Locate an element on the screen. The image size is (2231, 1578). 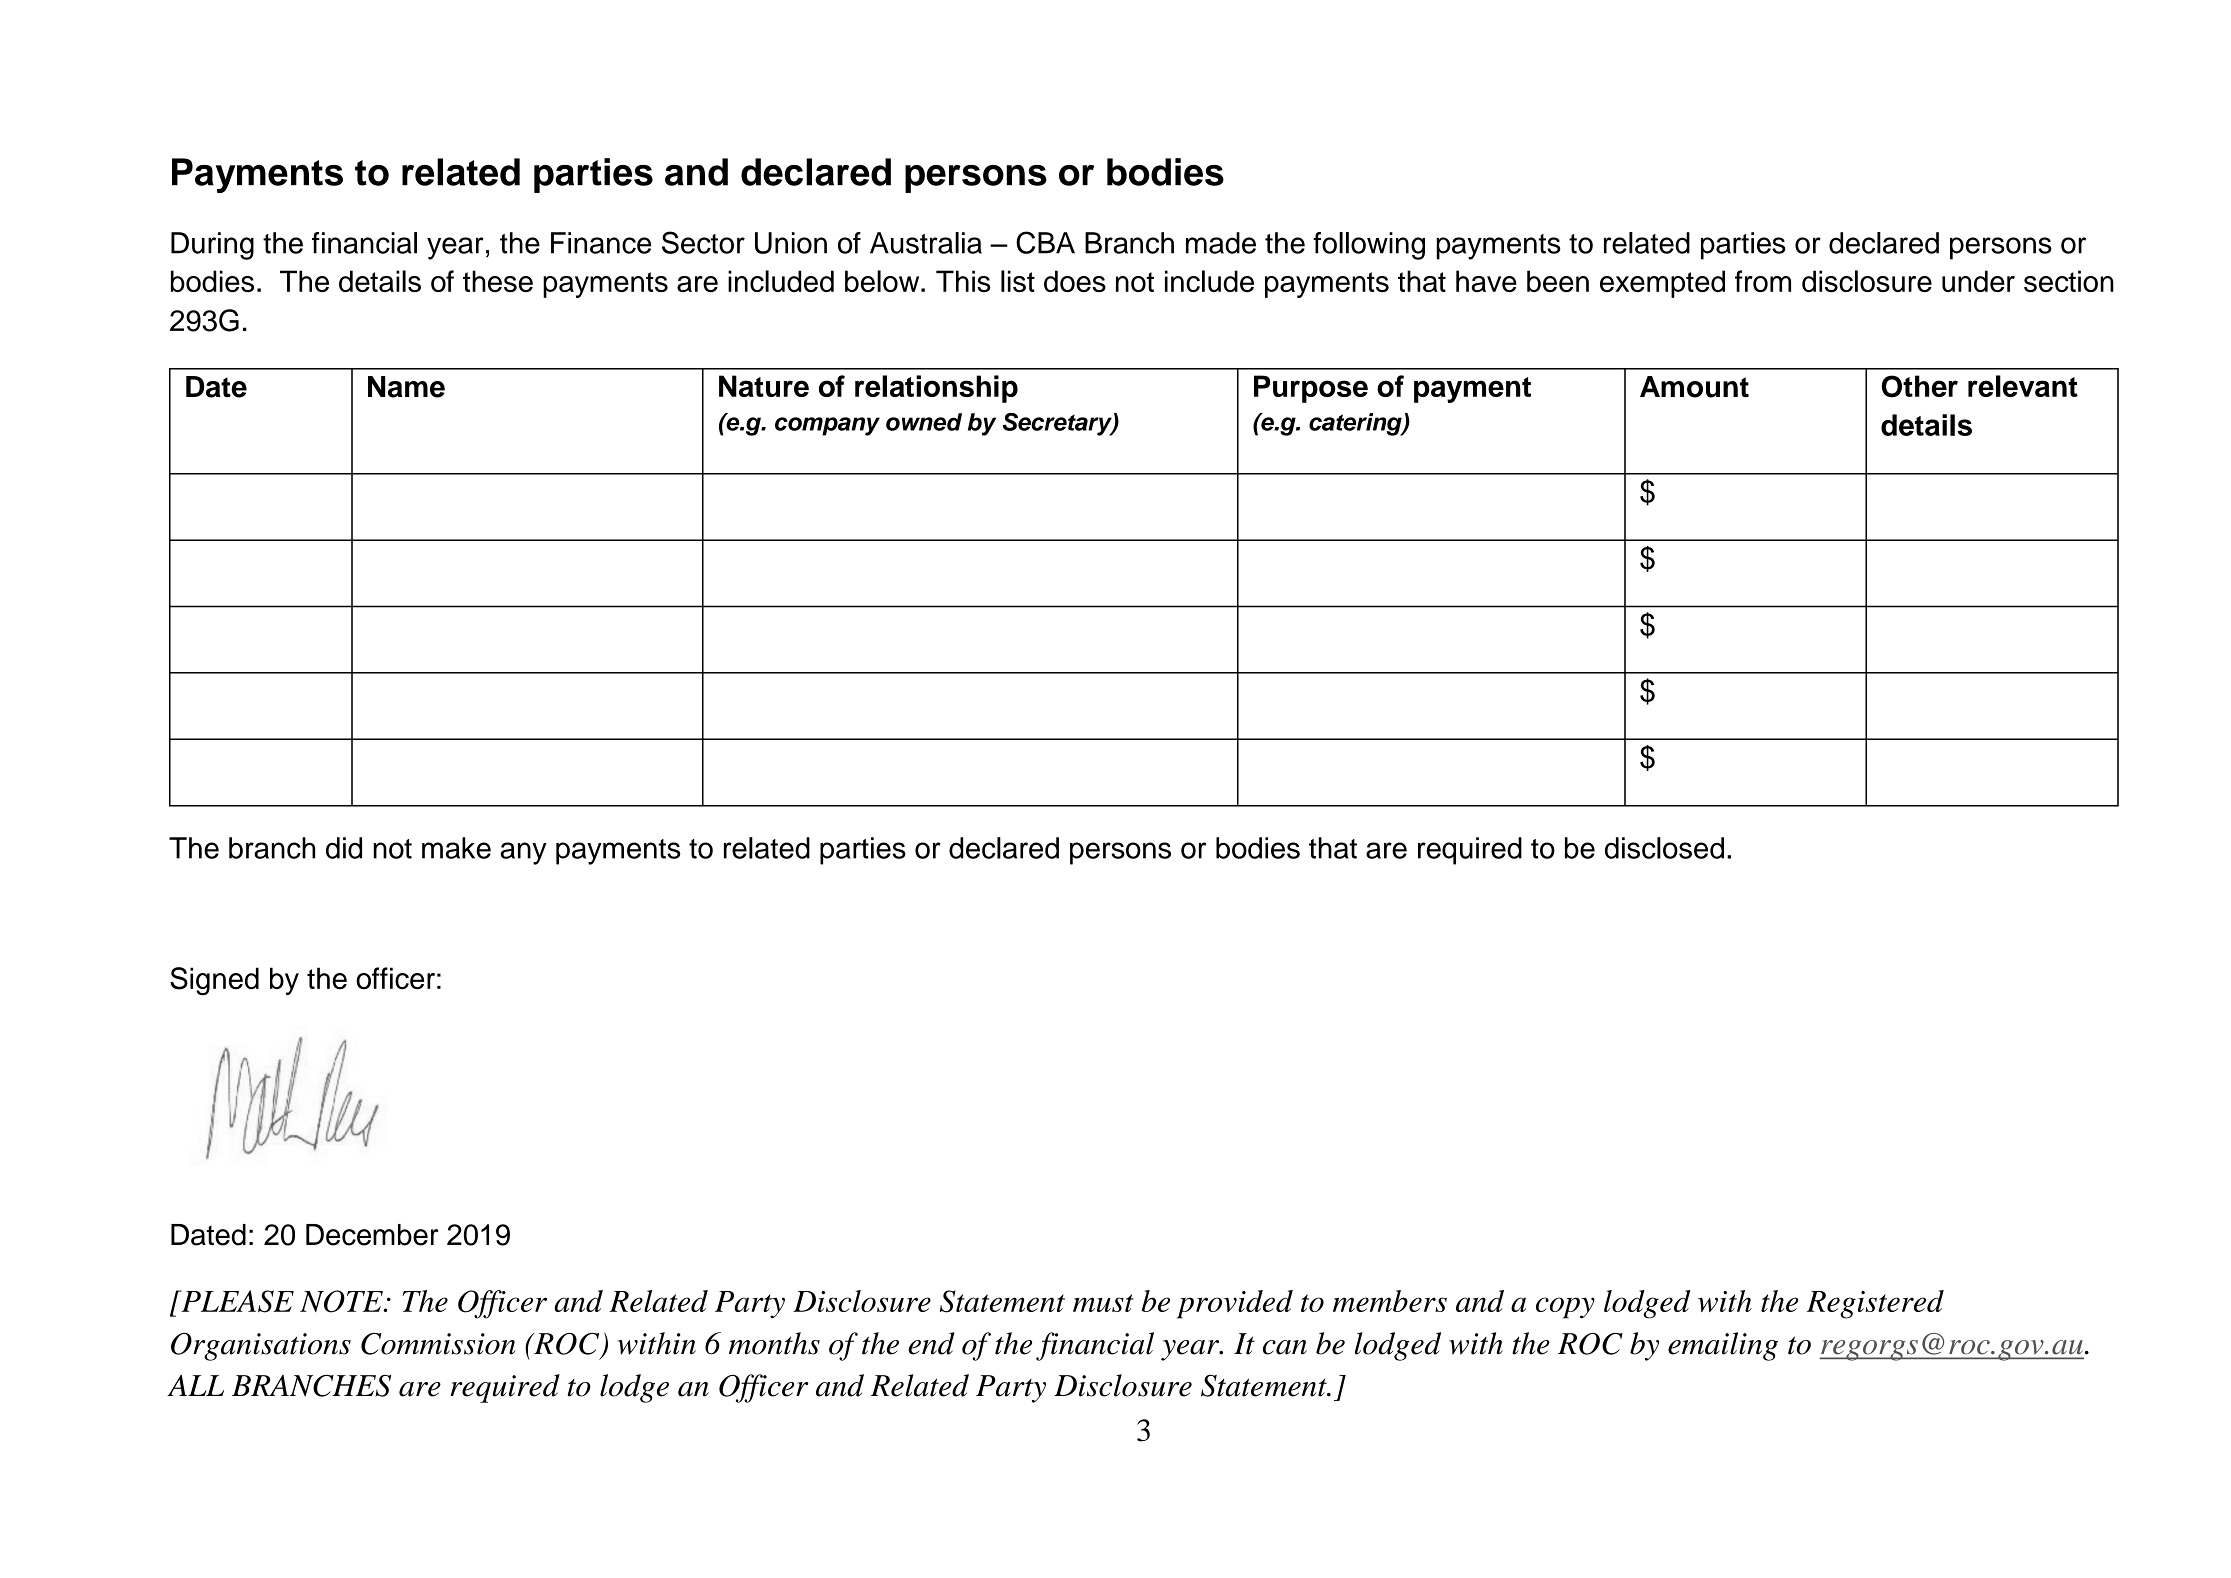
does is located at coordinates (1075, 281).
